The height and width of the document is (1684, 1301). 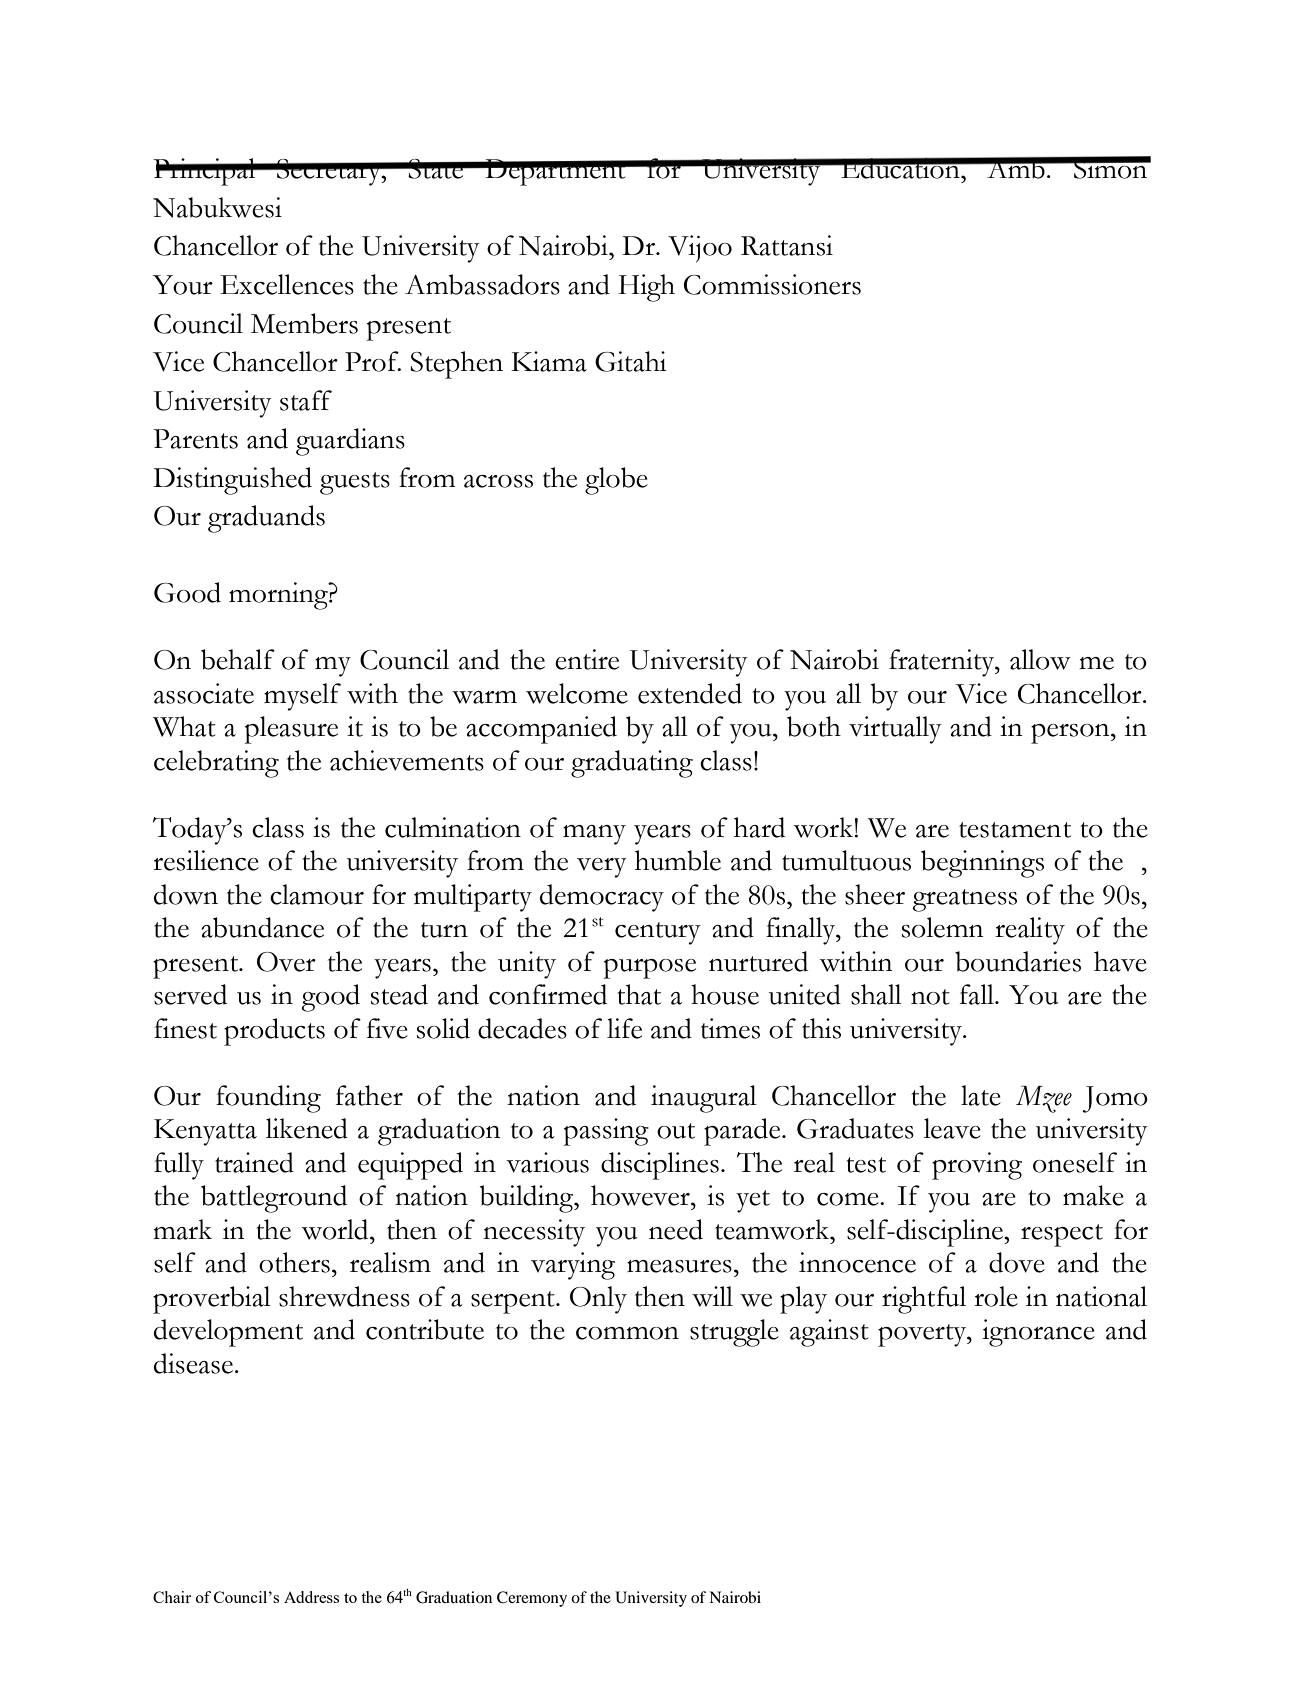 I want to click on allow, so click(x=1040, y=659).
